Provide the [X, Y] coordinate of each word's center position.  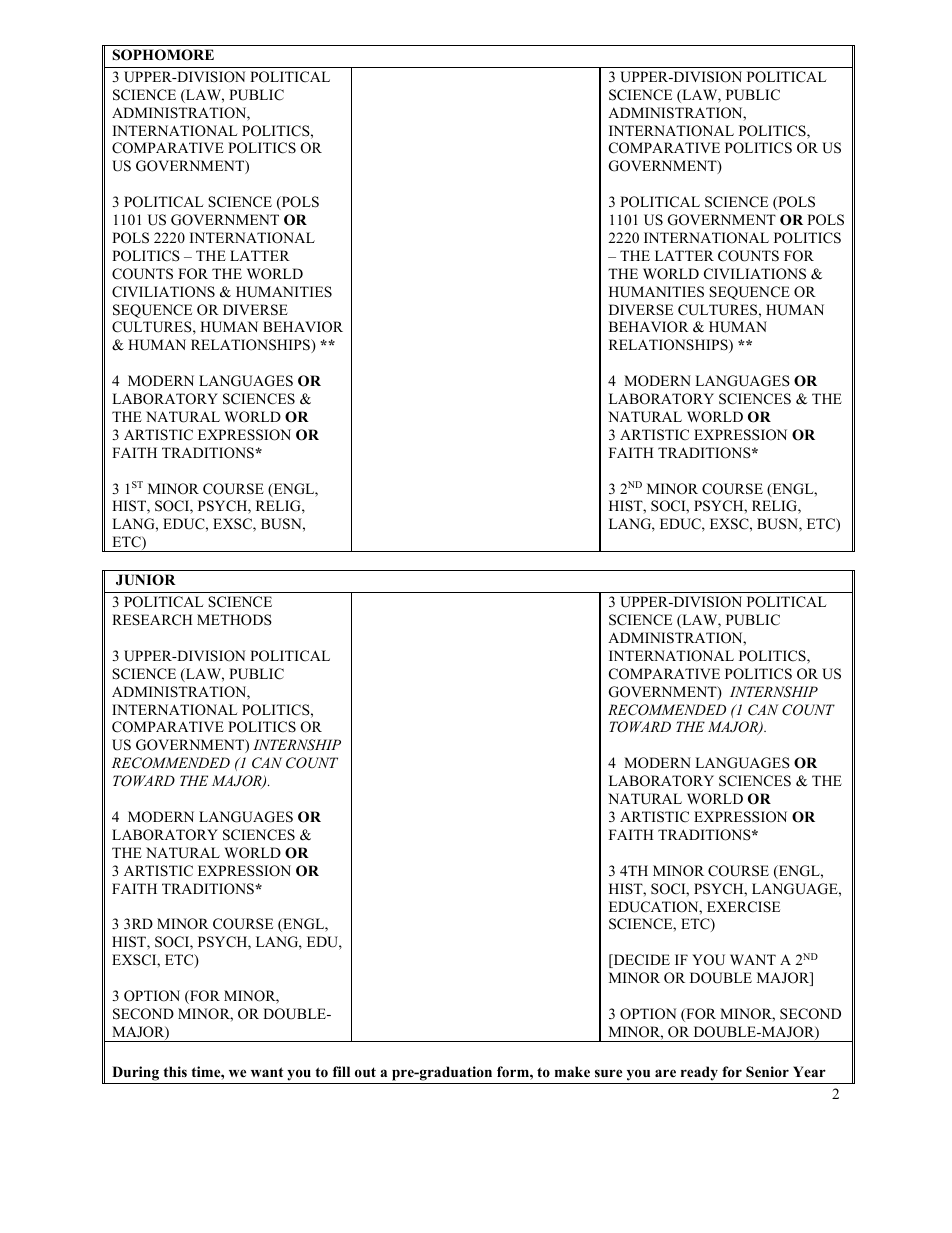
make [572, 1071]
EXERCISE [743, 907]
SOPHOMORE [163, 55]
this [175, 1071]
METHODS [234, 620]
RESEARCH [152, 620]
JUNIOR [146, 580]
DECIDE [640, 961]
